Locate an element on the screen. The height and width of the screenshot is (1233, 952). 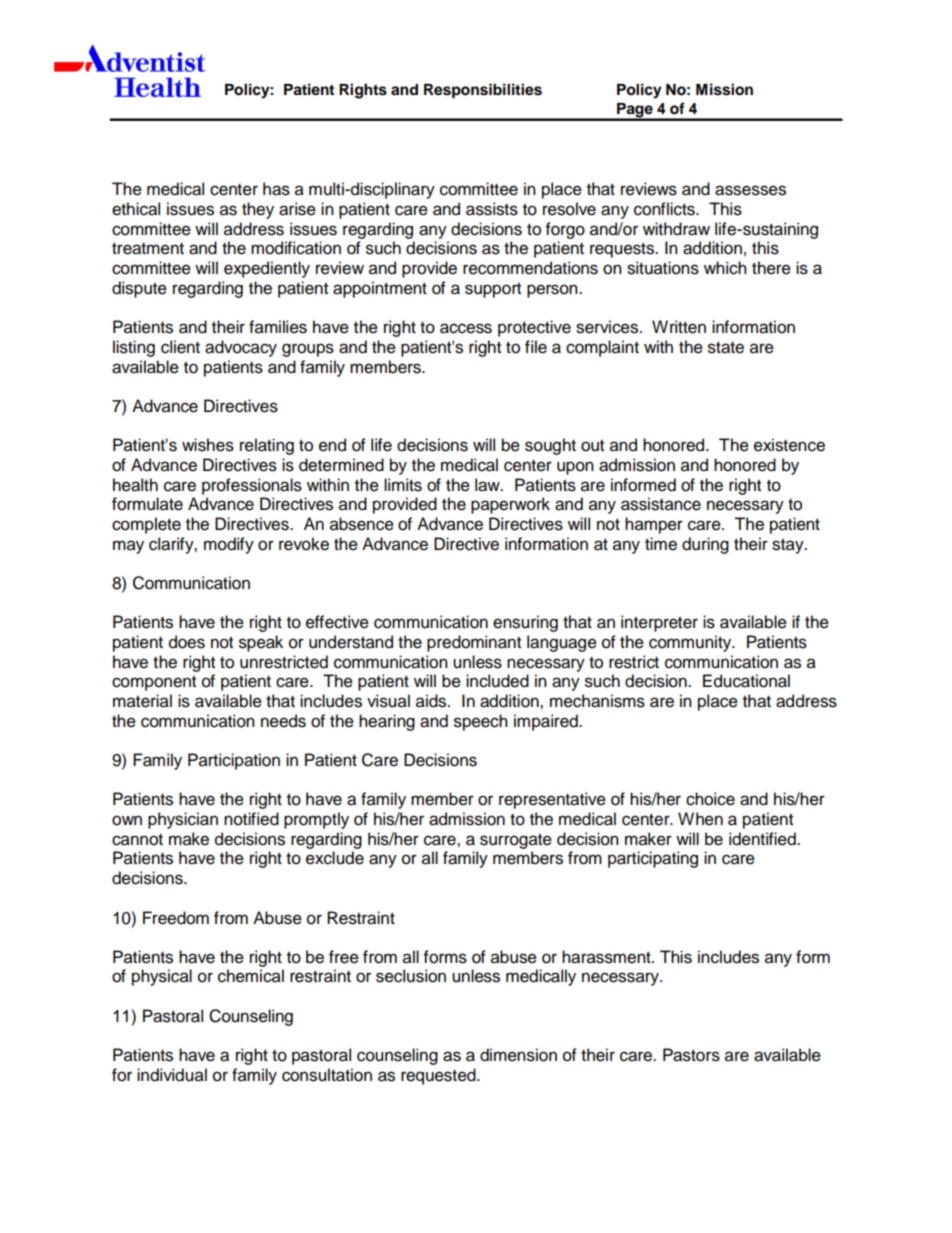
wishes is located at coordinates (208, 445).
